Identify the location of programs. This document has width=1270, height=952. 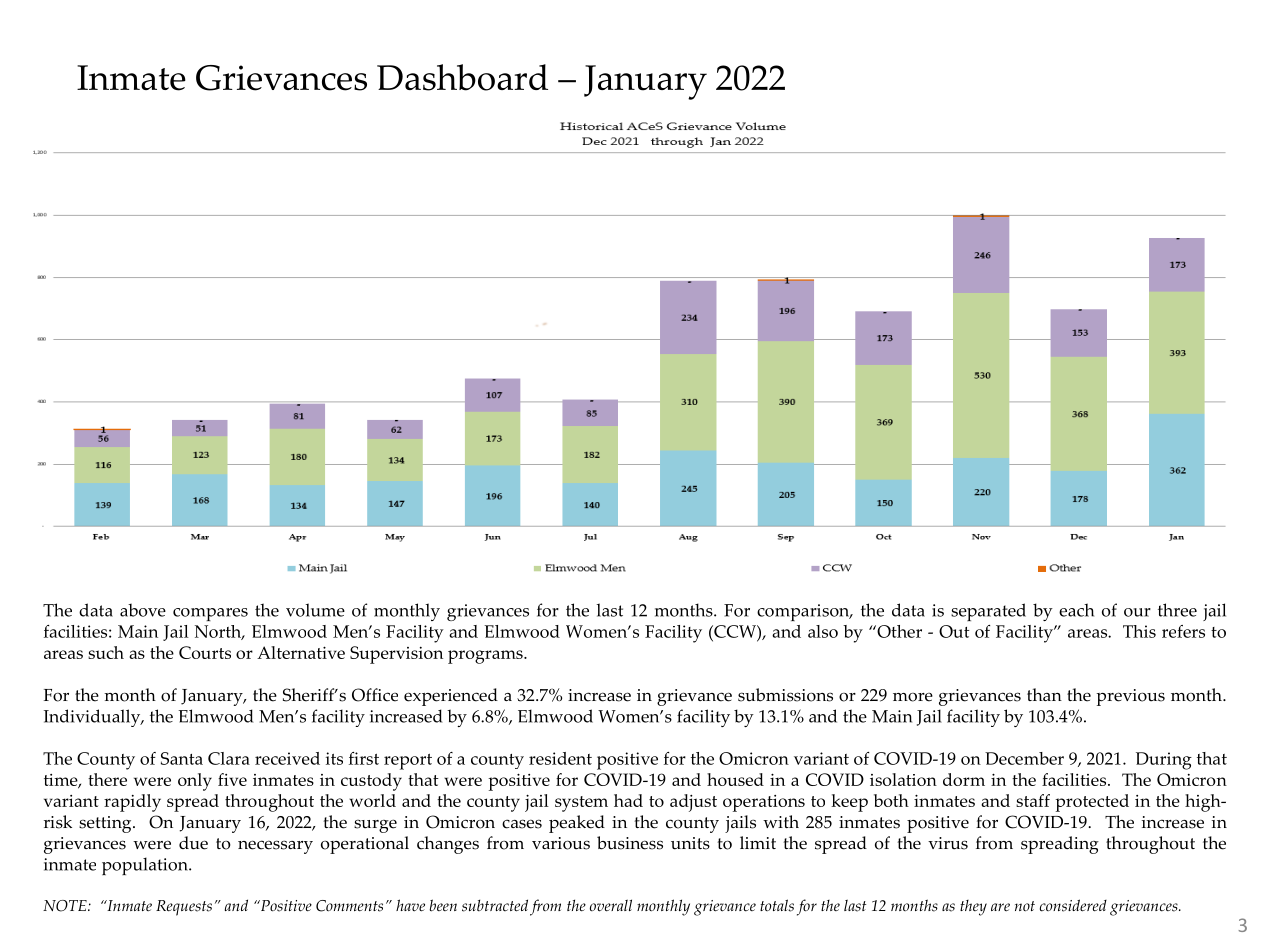
(486, 657).
